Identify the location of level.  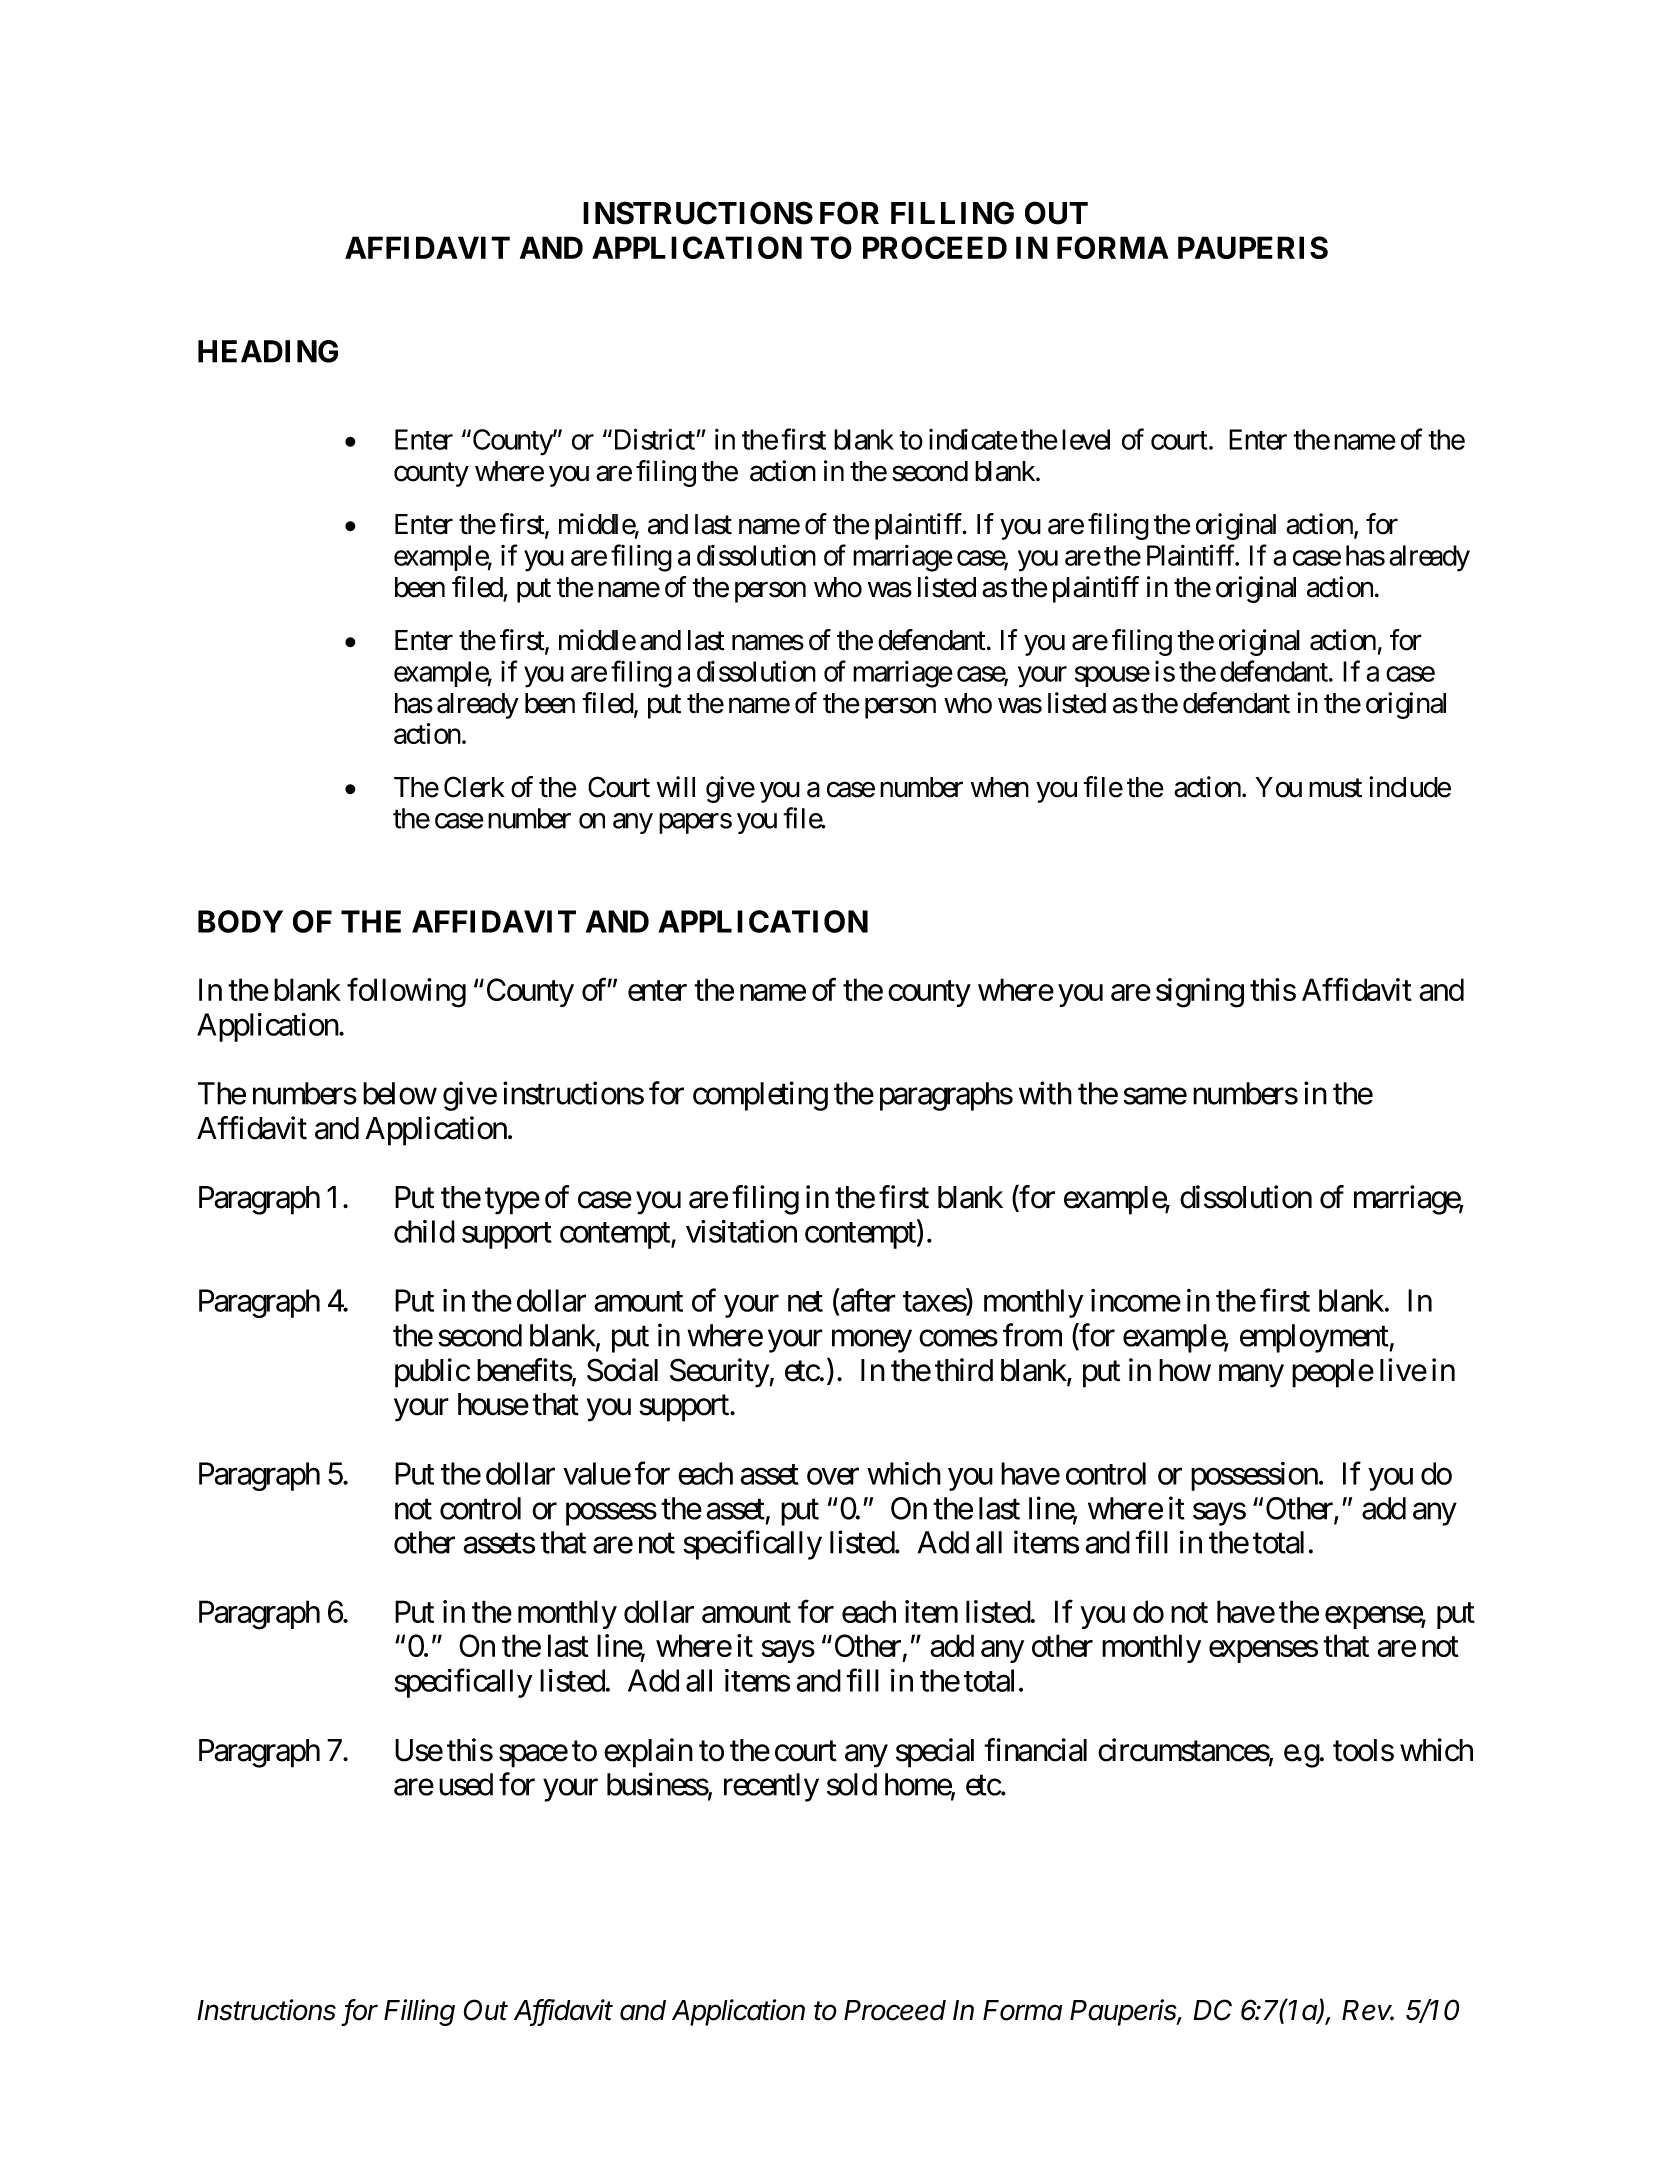
(1086, 439).
